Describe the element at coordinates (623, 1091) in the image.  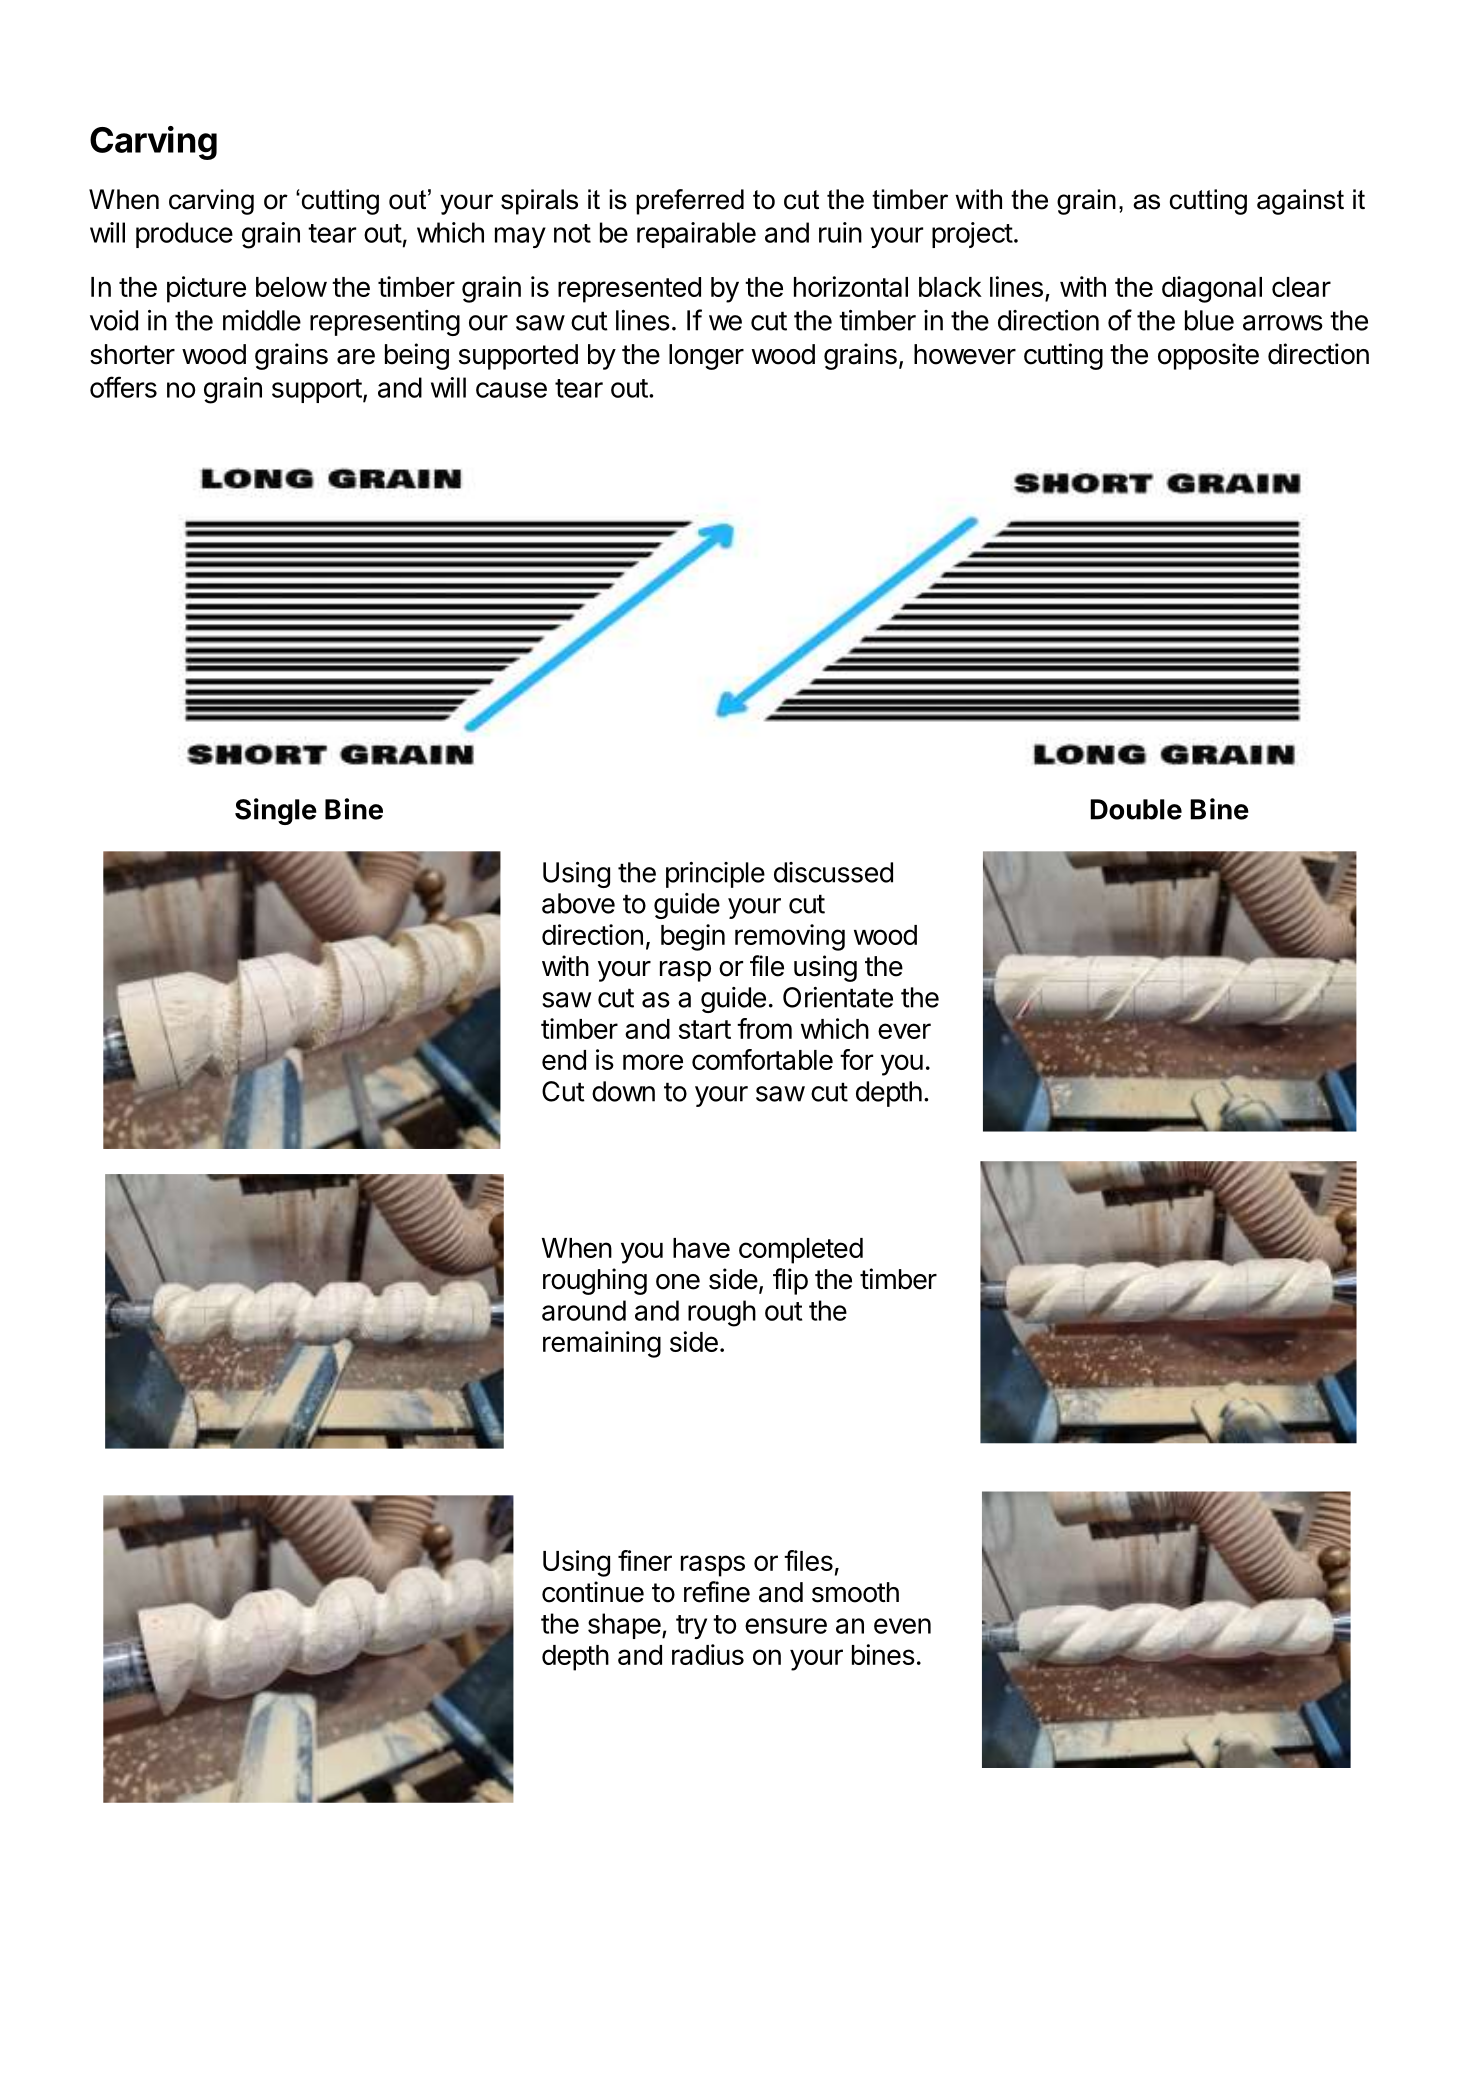
I see `down` at that location.
